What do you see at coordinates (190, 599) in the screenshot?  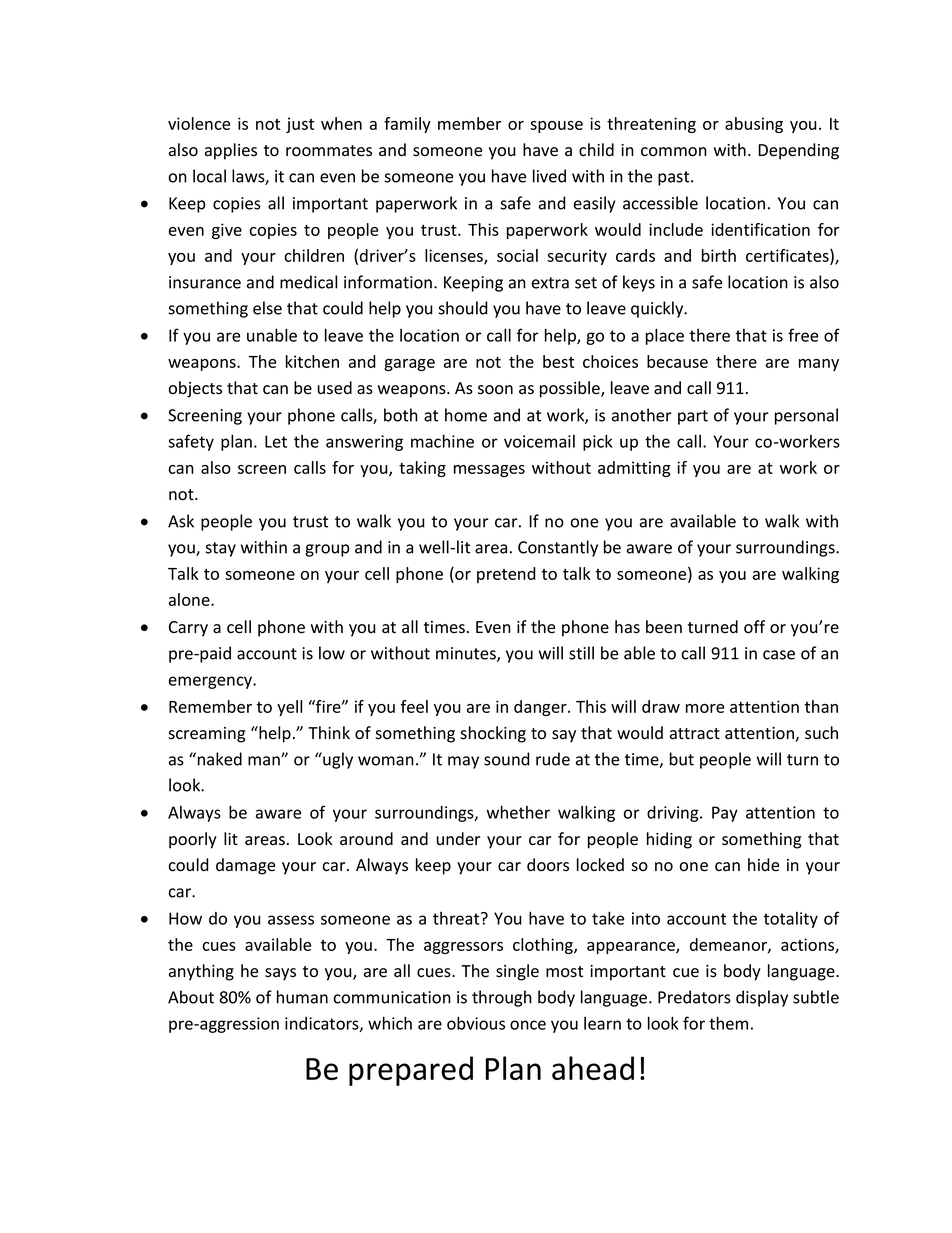 I see `alone` at bounding box center [190, 599].
